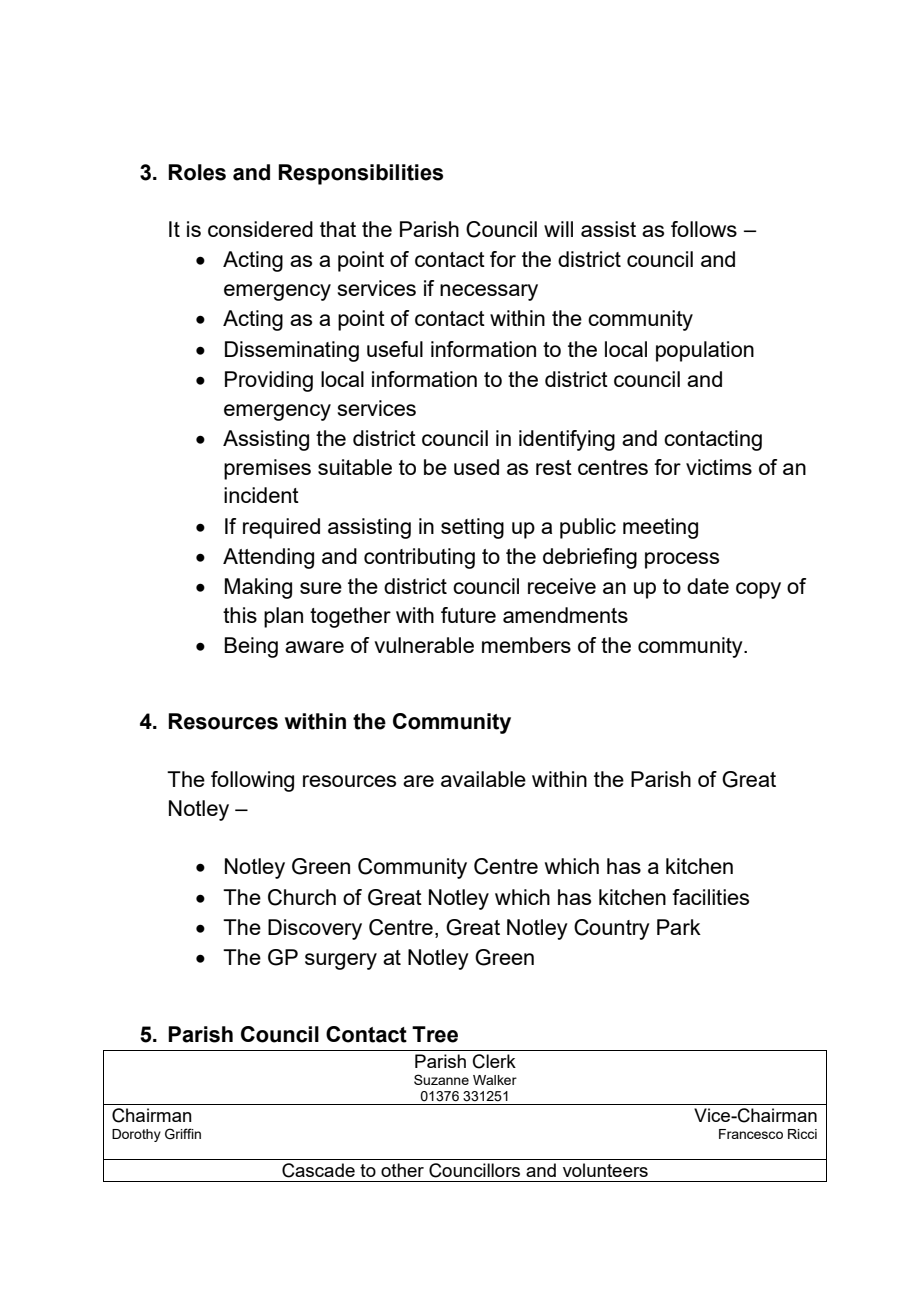 The width and height of the screenshot is (924, 1308). Describe the element at coordinates (704, 229) in the screenshot. I see `follows` at that location.
